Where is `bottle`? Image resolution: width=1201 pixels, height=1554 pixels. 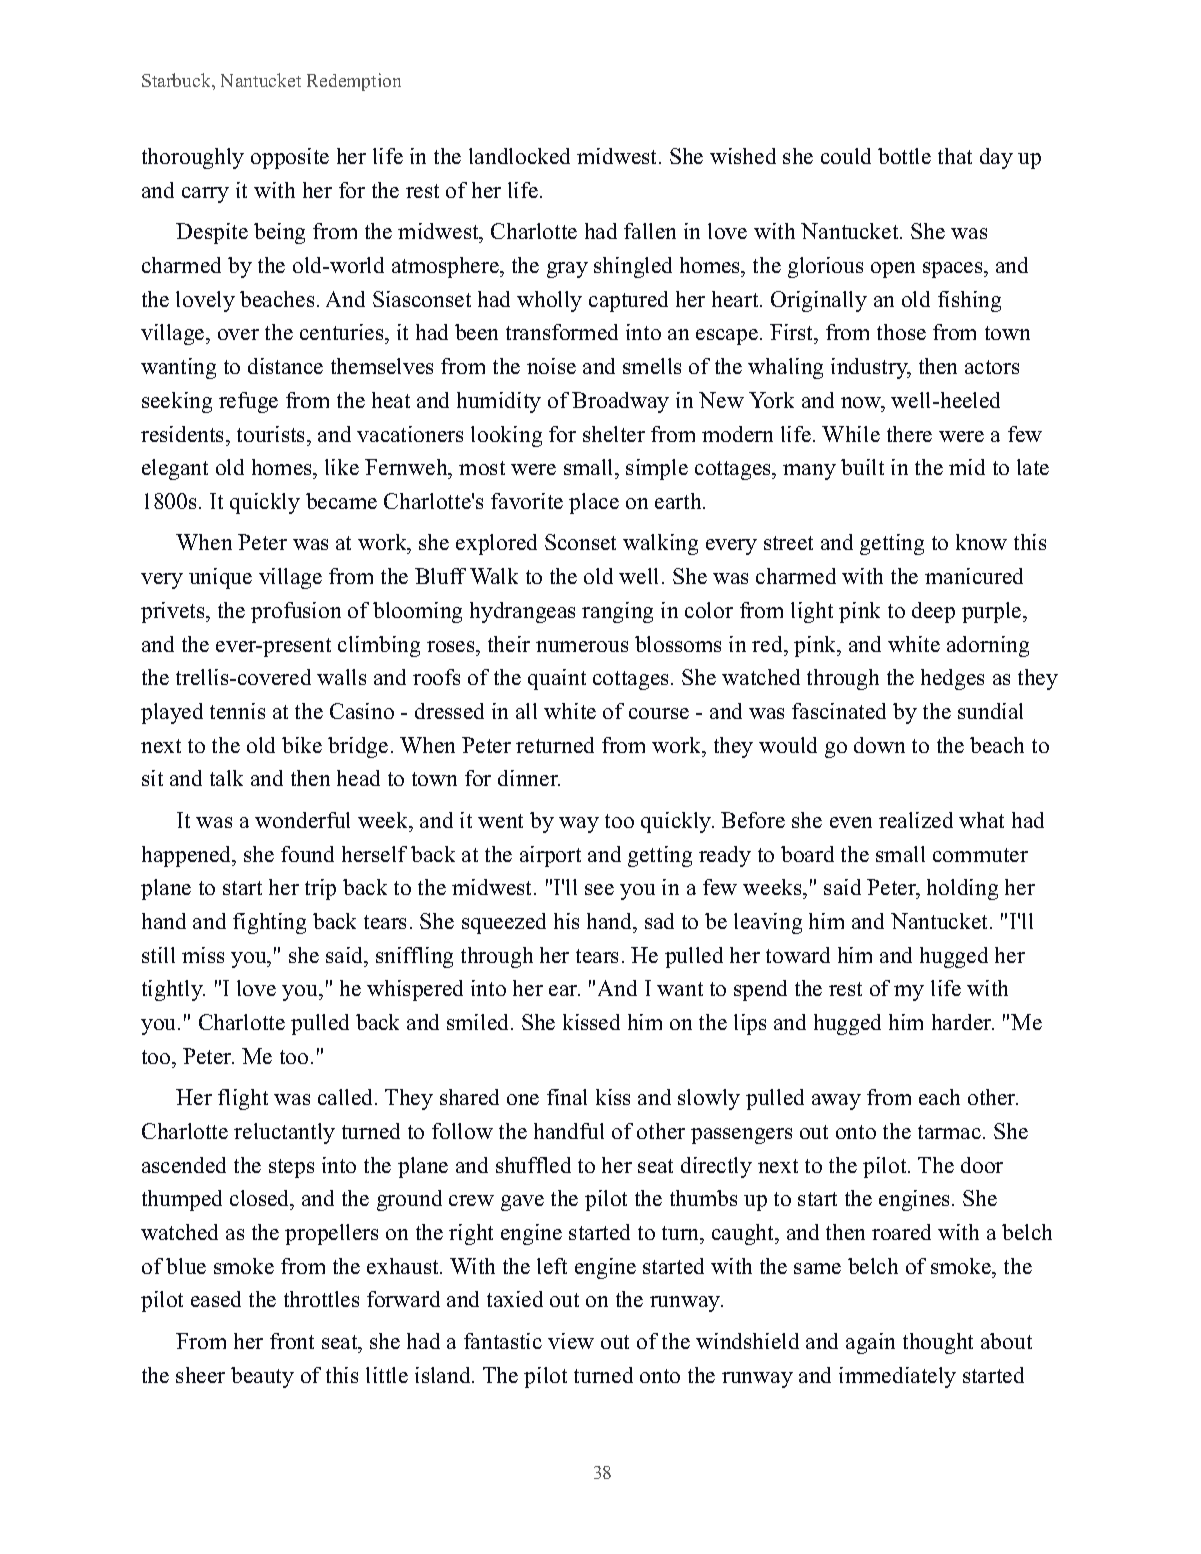
bottle is located at coordinates (904, 156).
